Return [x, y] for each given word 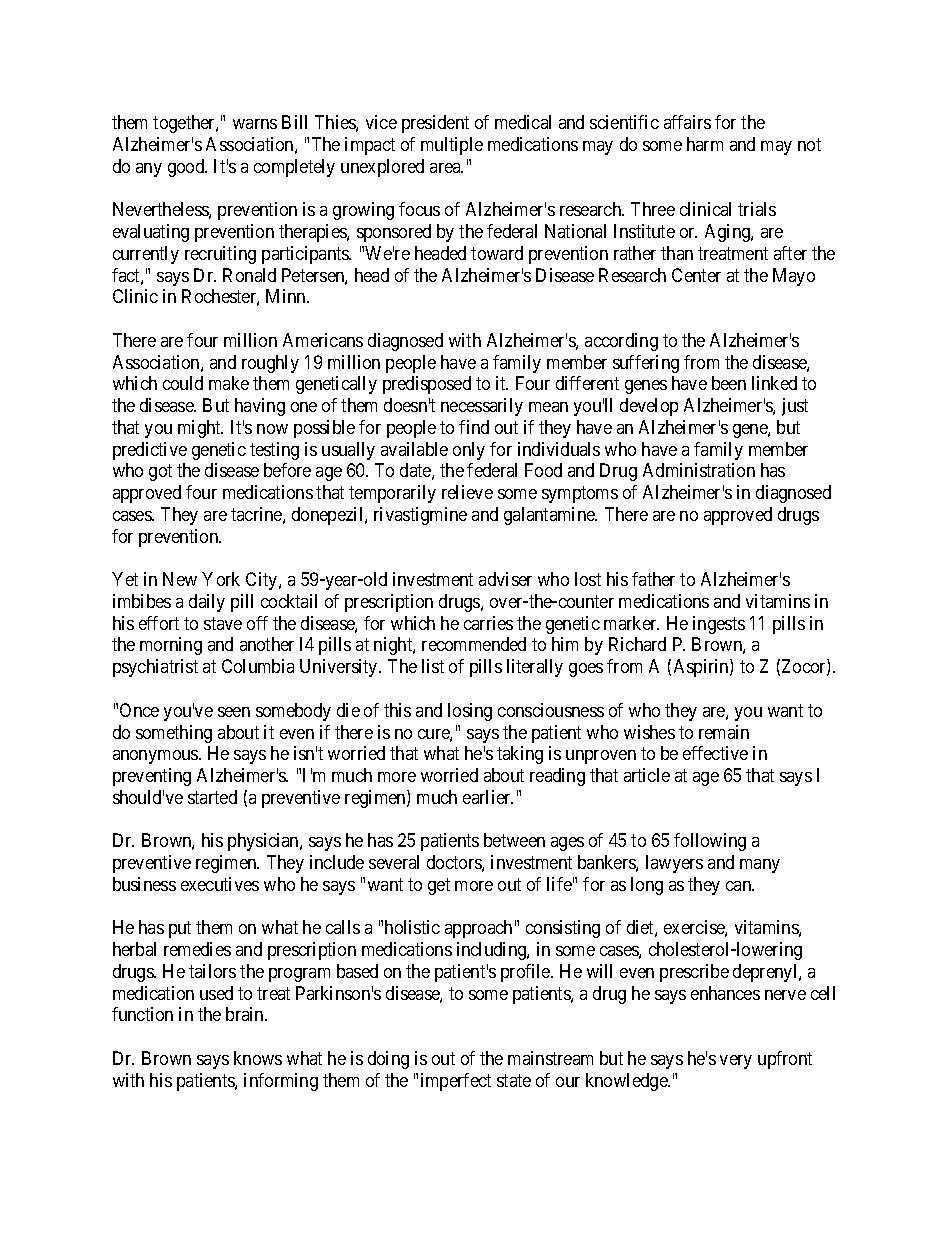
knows [258, 1058]
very [736, 1062]
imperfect [456, 1082]
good [187, 168]
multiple [452, 146]
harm [705, 144]
